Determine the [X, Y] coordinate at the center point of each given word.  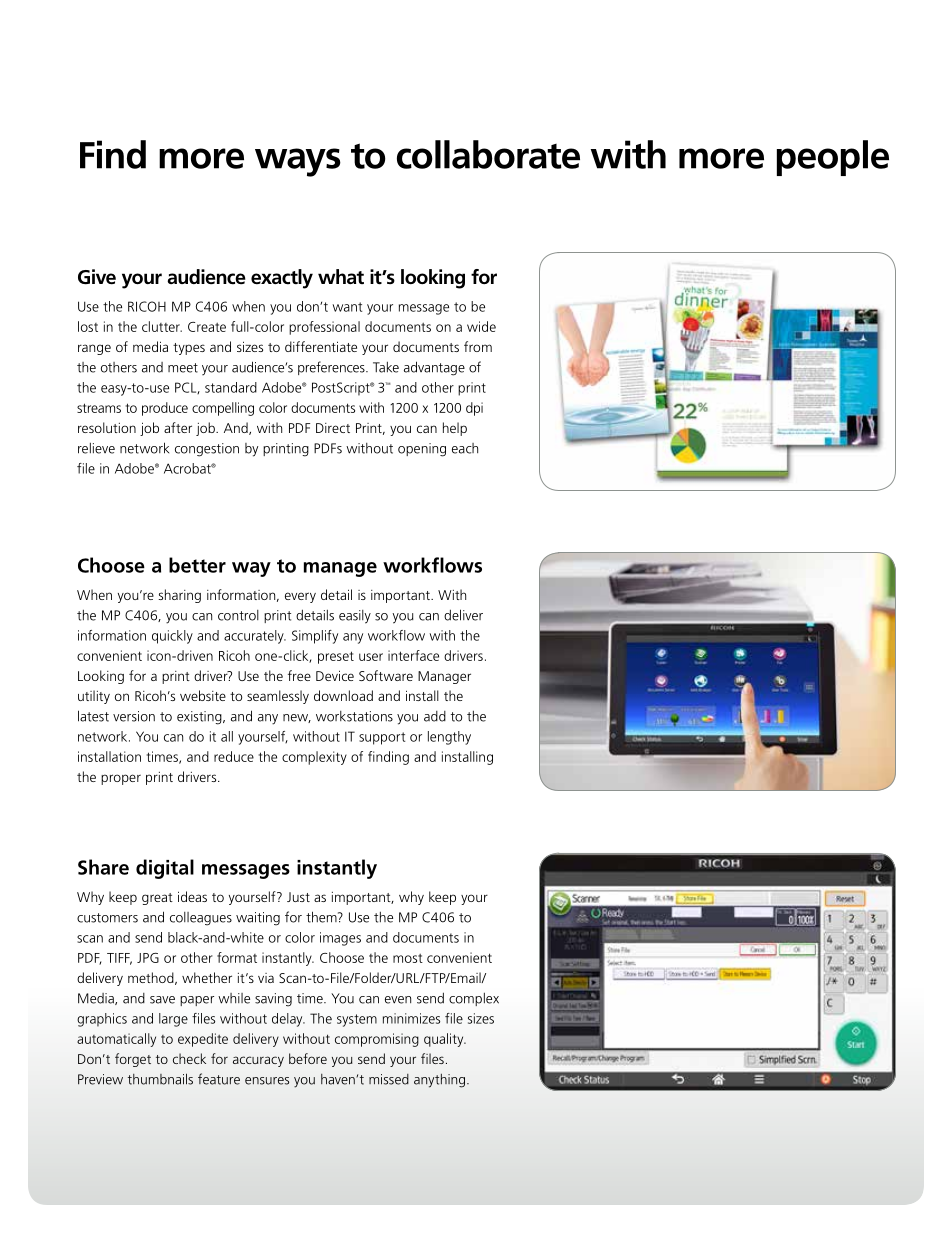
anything [441, 1081]
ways [298, 162]
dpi [474, 409]
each [465, 448]
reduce [234, 756]
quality [445, 1040]
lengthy [449, 738]
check [189, 1058]
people [833, 158]
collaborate [488, 154]
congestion [207, 450]
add [435, 716]
